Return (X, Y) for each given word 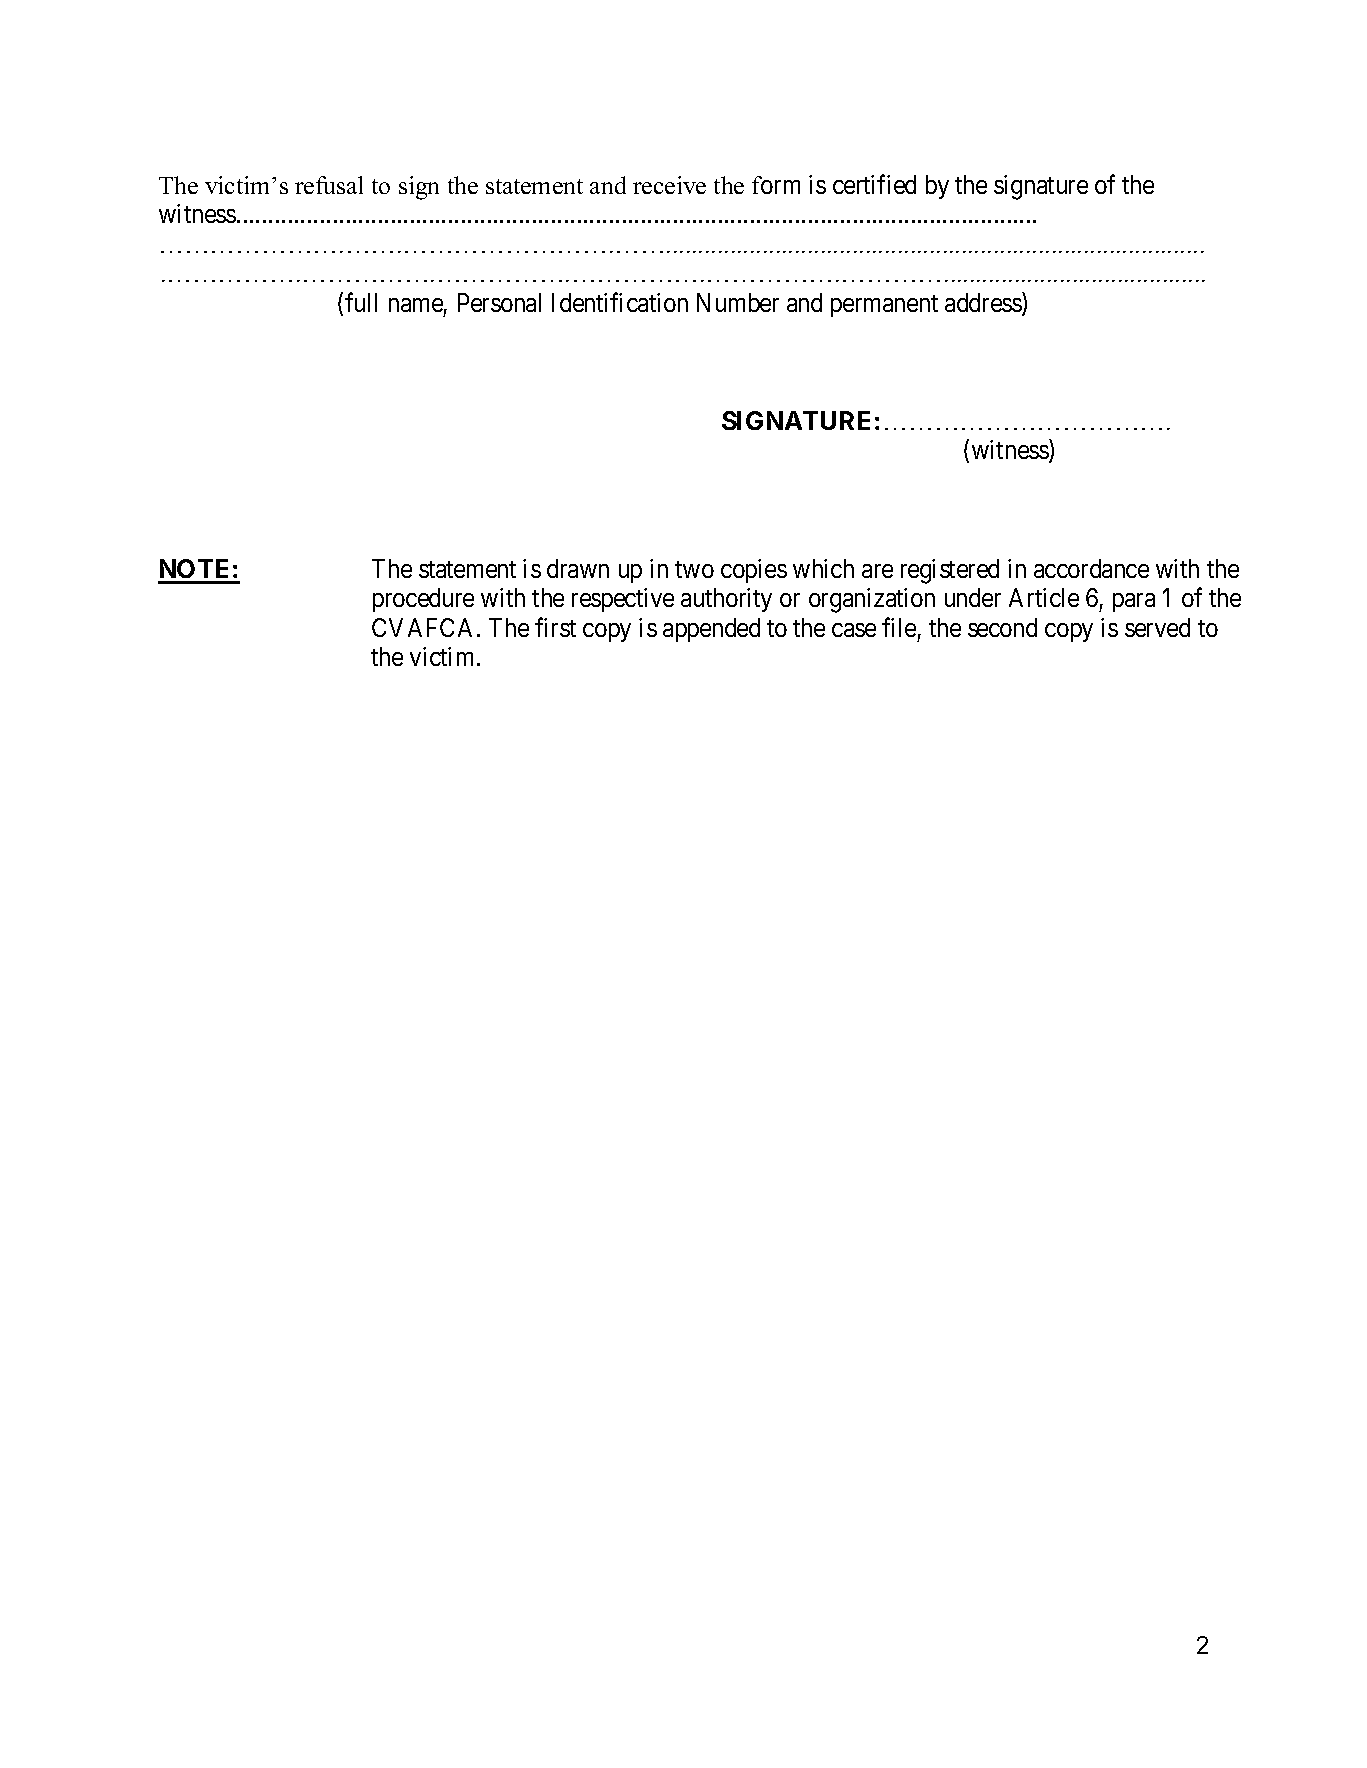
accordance (1091, 568)
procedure (423, 600)
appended (711, 630)
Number (738, 302)
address (984, 303)
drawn (578, 568)
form (776, 185)
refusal (329, 185)
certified (874, 184)
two (694, 569)
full (361, 302)
